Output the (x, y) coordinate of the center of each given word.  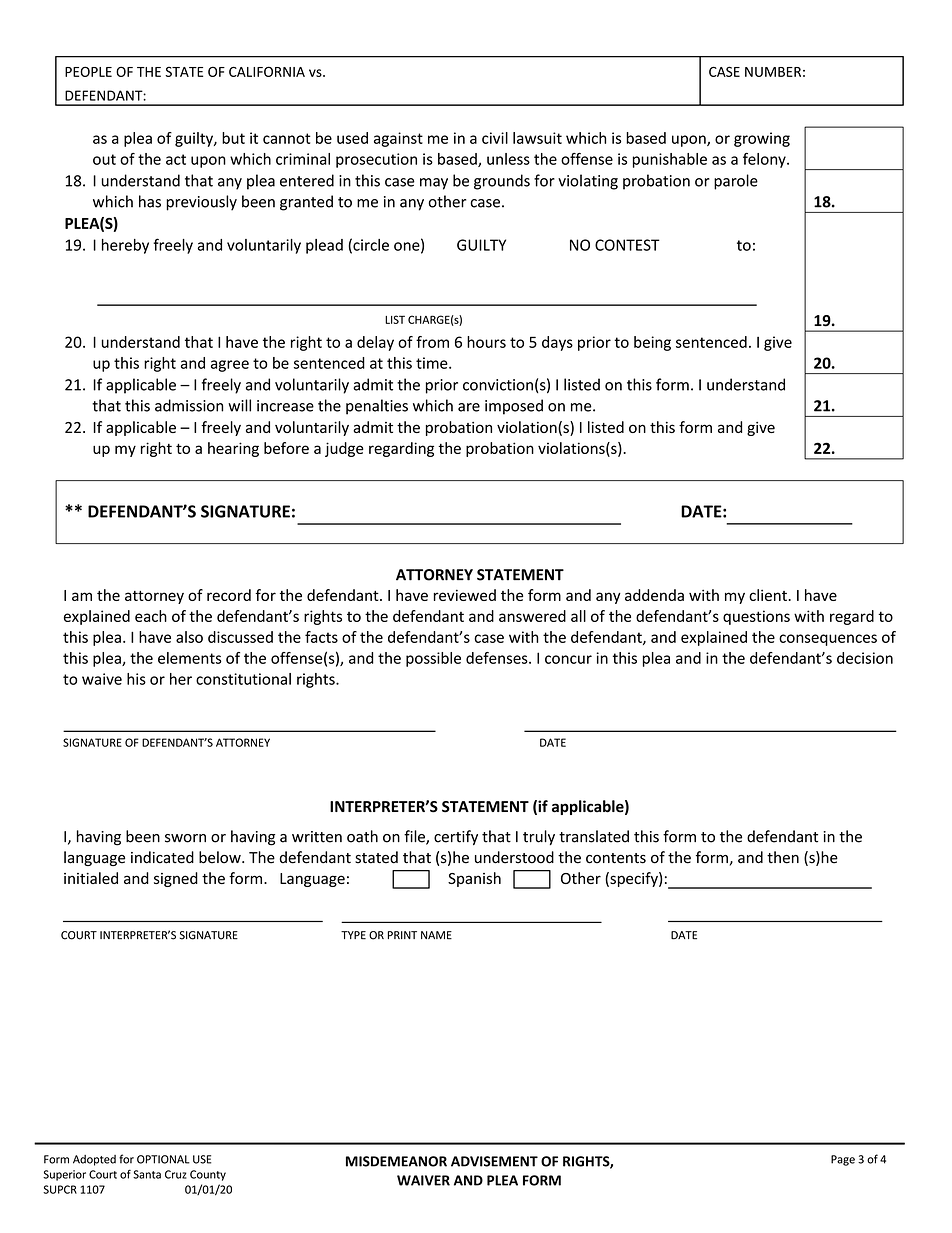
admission (189, 405)
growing (762, 139)
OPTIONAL (163, 1159)
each (151, 616)
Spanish (474, 879)
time (433, 363)
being (652, 343)
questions (756, 617)
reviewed (465, 595)
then (783, 857)
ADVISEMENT (494, 1161)
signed (176, 879)
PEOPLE (88, 71)
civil (495, 138)
